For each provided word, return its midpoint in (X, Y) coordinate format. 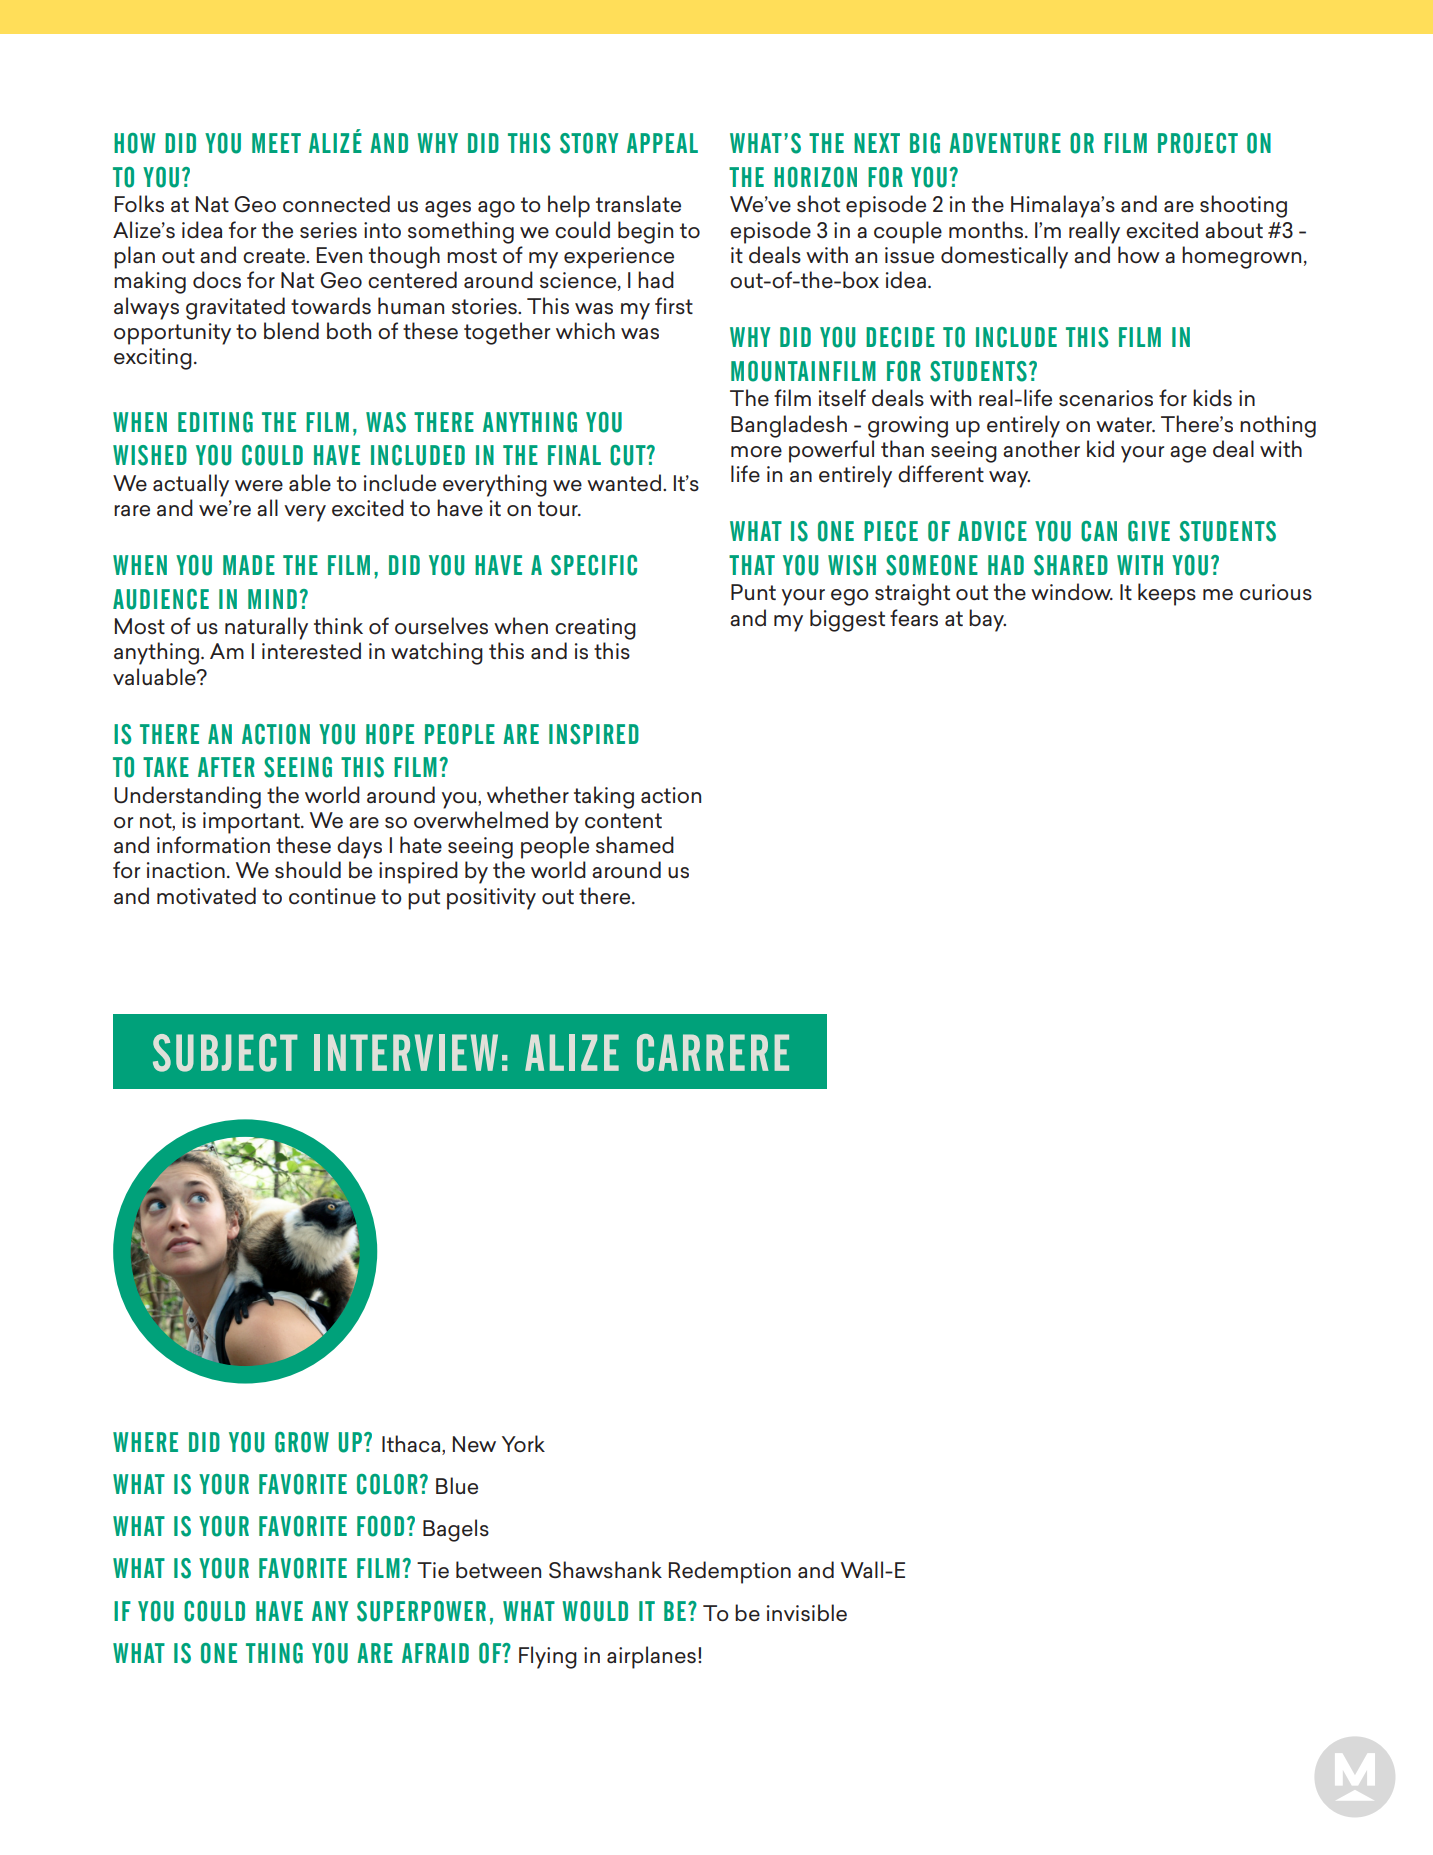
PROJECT (1198, 143)
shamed (635, 845)
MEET (276, 143)
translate (638, 203)
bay (987, 620)
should (308, 870)
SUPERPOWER (421, 1611)
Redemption (730, 1572)
